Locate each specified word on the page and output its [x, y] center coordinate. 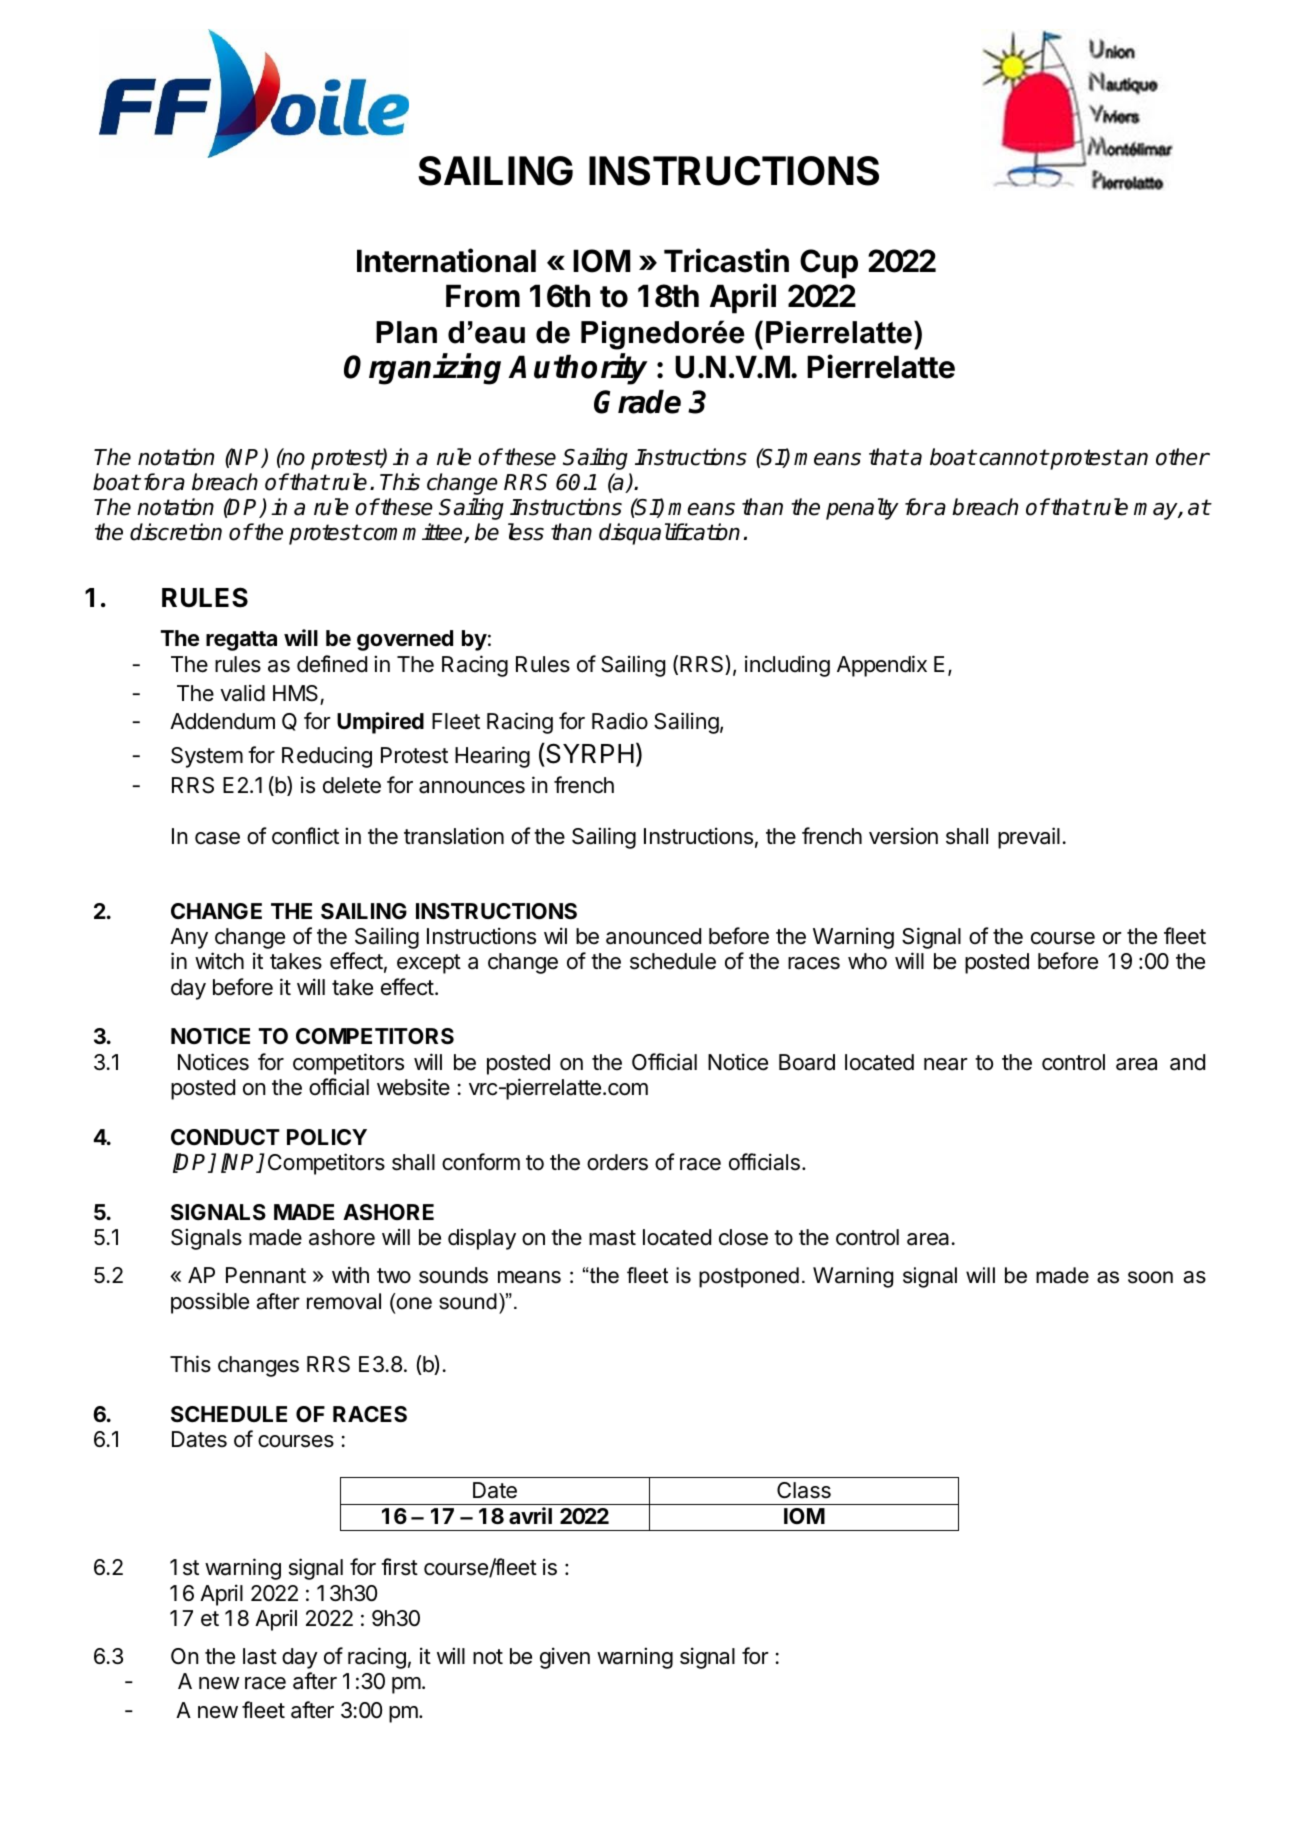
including [787, 666]
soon [1150, 1277]
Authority [578, 369]
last [260, 1656]
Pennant [266, 1275]
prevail [1029, 838]
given [565, 1658]
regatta [241, 641]
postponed [749, 1277]
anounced [653, 936]
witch [219, 961]
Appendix [882, 666]
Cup [829, 264]
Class [804, 1490]
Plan [406, 332]
